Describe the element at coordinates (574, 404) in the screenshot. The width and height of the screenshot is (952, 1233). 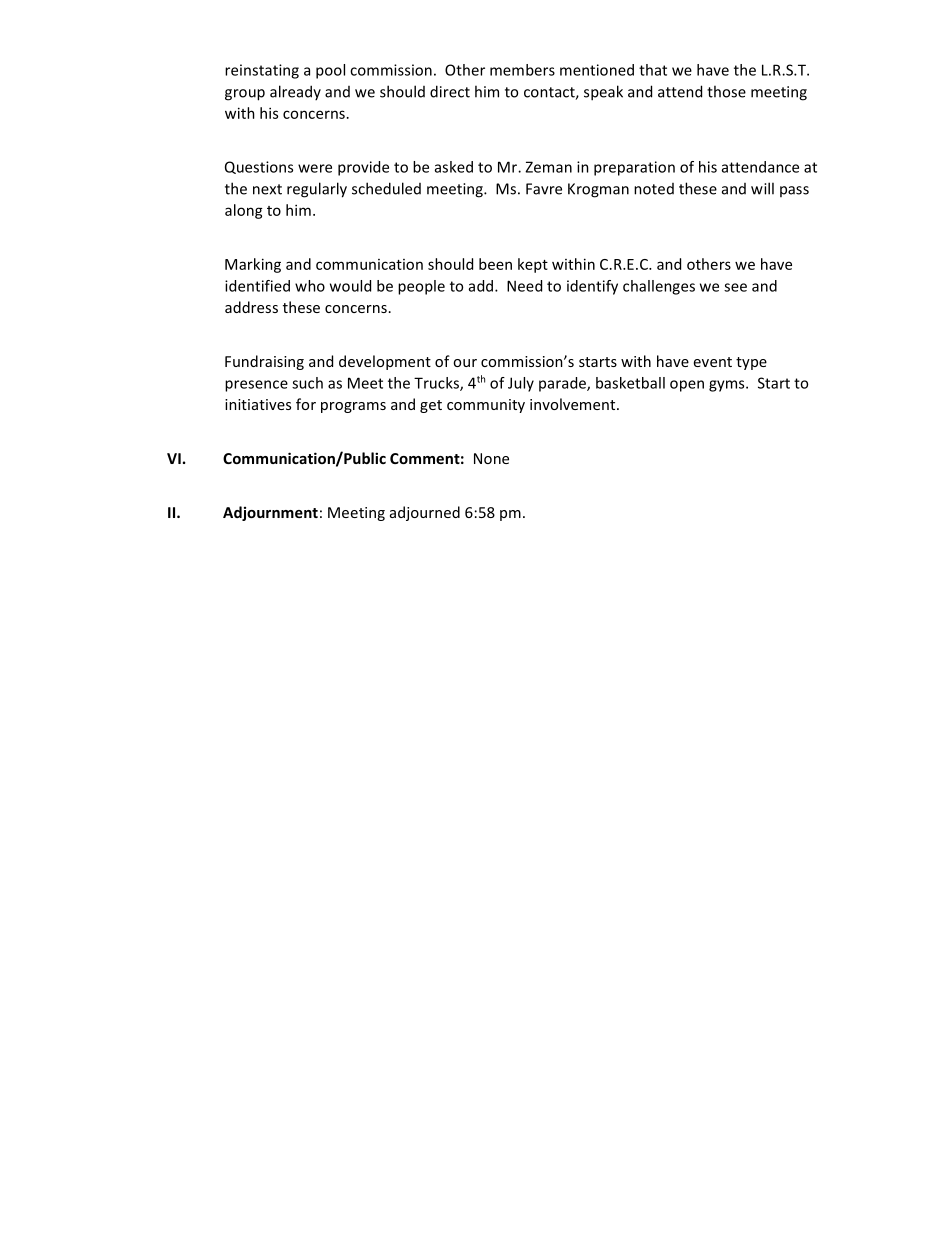
I see `involvement` at that location.
